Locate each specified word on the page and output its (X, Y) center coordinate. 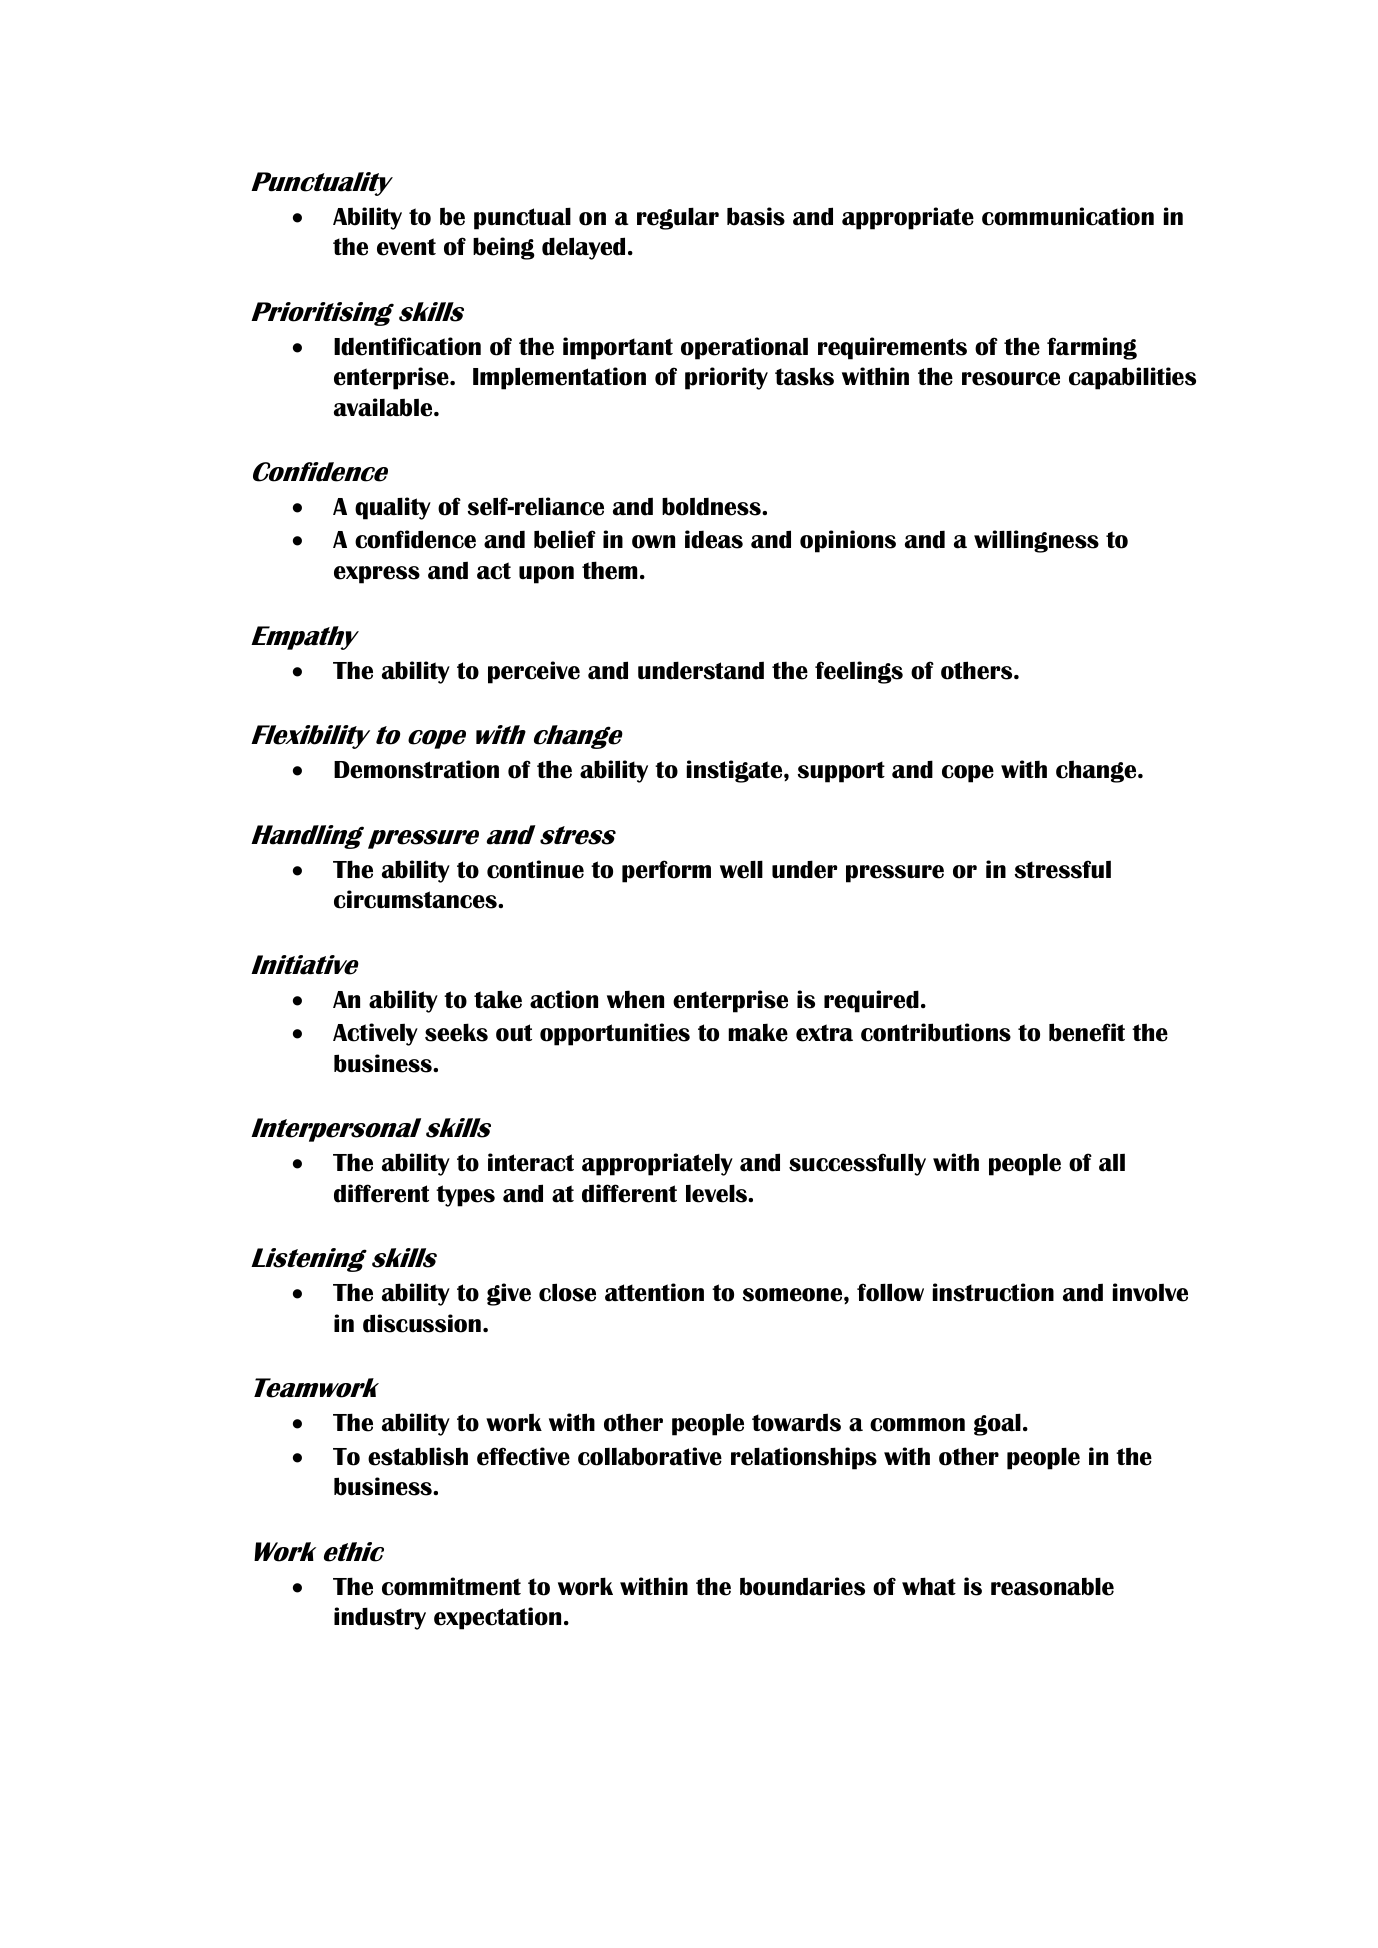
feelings (859, 672)
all (1112, 1163)
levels (717, 1193)
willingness (1036, 541)
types (465, 1196)
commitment (451, 1586)
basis (756, 216)
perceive (534, 672)
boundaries (802, 1586)
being (504, 248)
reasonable (1052, 1586)
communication (1068, 216)
